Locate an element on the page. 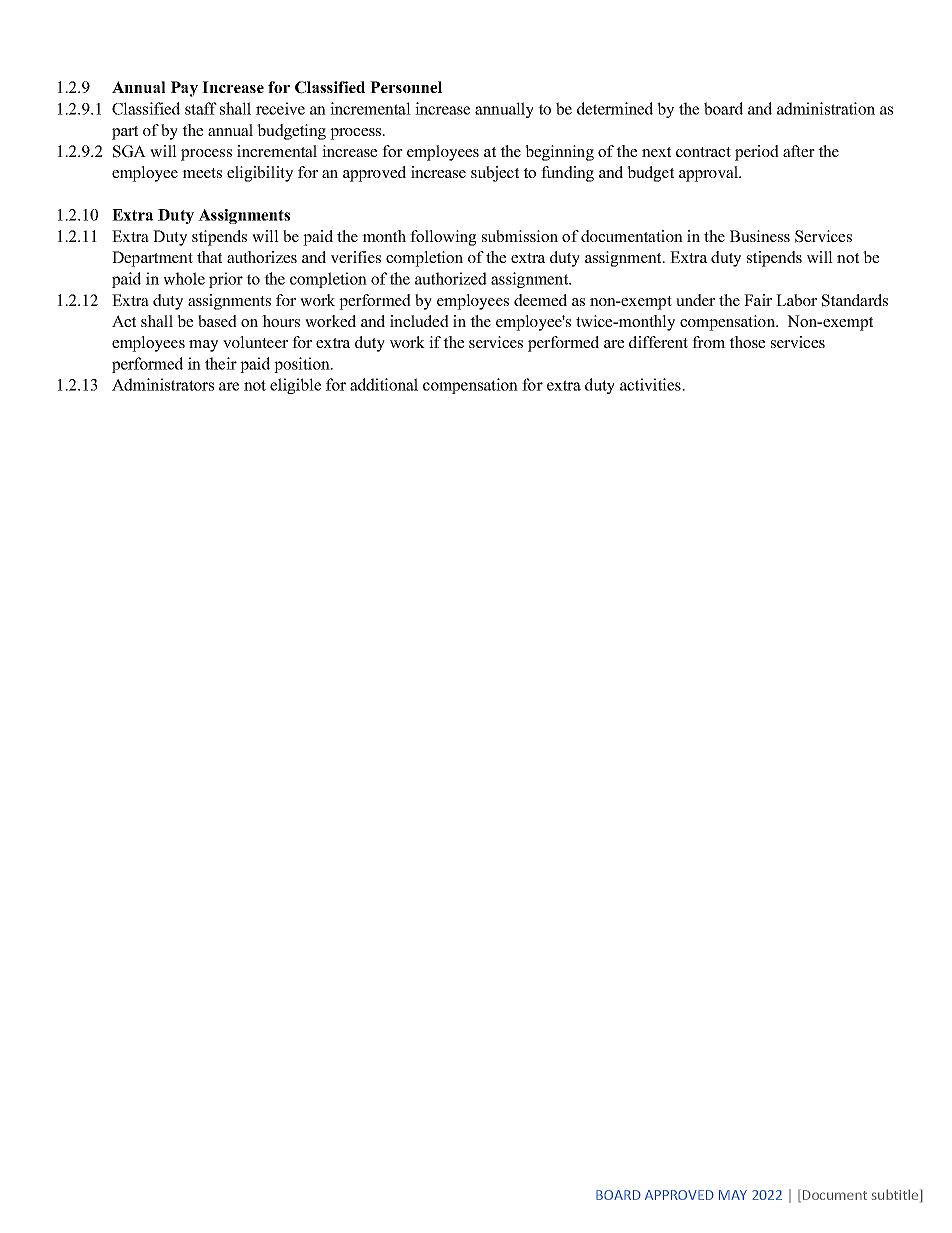 This document has width=952, height=1233. authorized is located at coordinates (451, 278).
